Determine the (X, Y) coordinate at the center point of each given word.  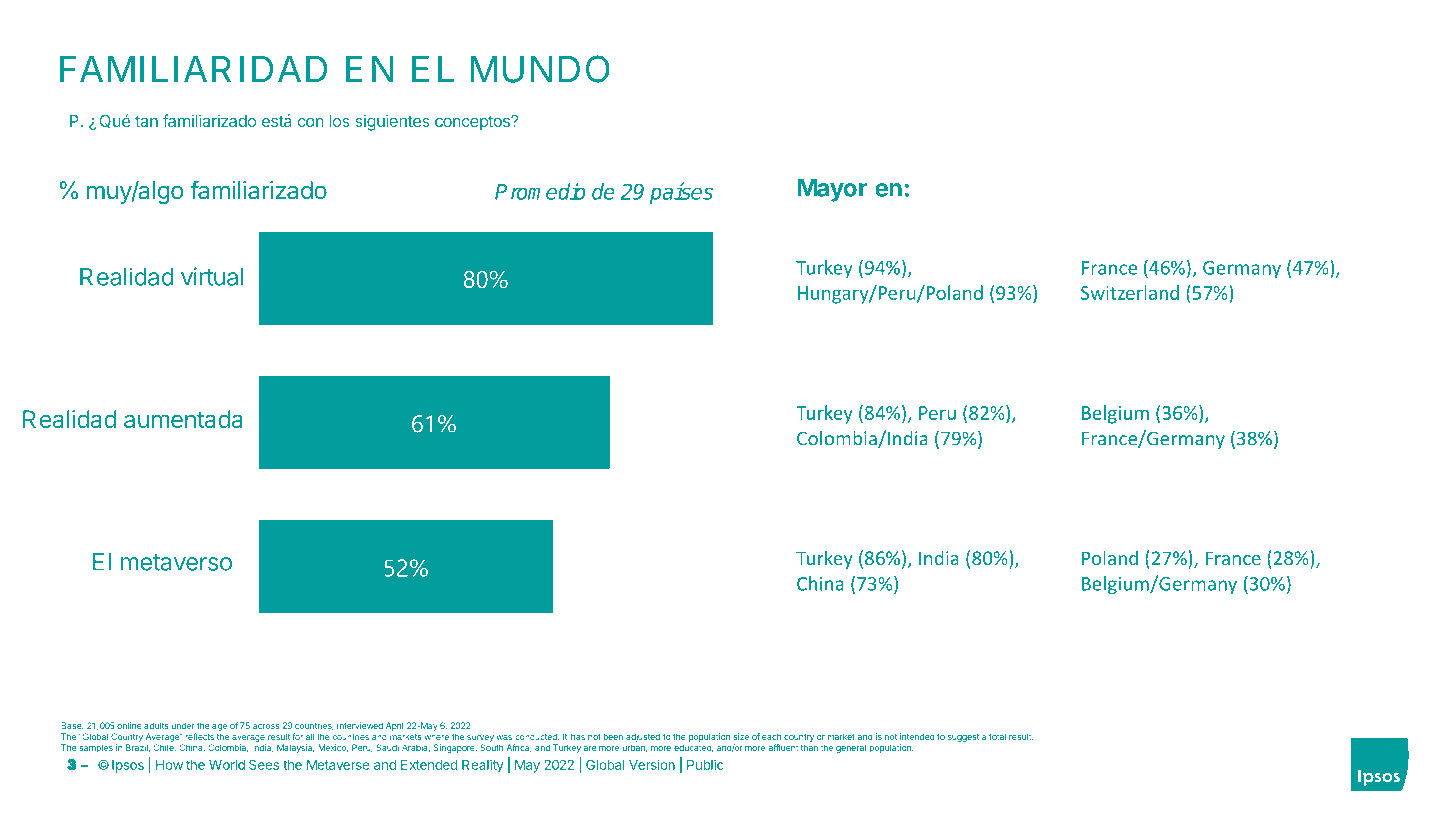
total (997, 736)
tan (146, 121)
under (183, 725)
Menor (1117, 188)
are (590, 748)
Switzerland (1130, 292)
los (340, 121)
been (613, 736)
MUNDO (540, 69)
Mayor (832, 190)
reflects (199, 736)
